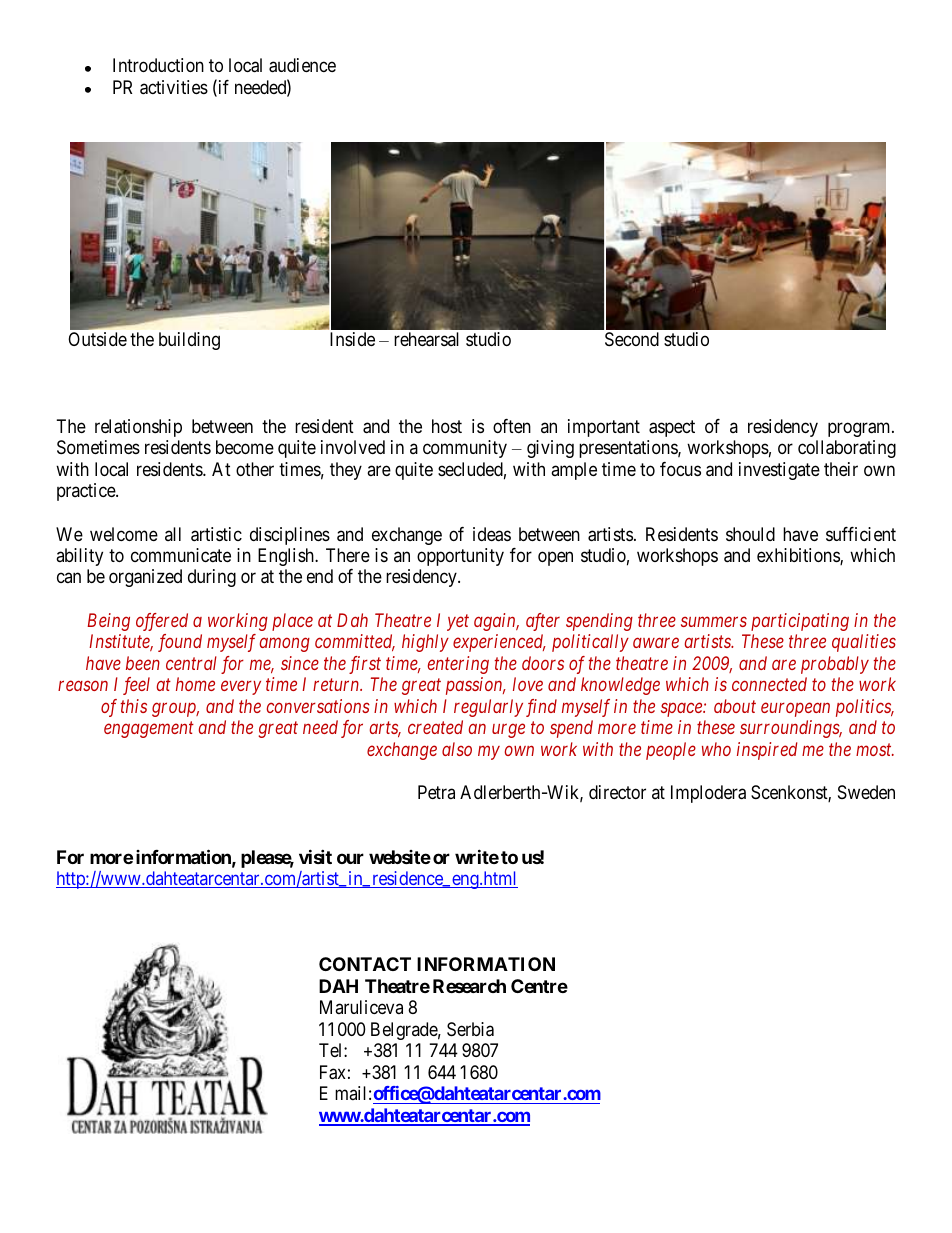  Describe the element at coordinates (174, 87) in the document. I see `activities` at that location.
